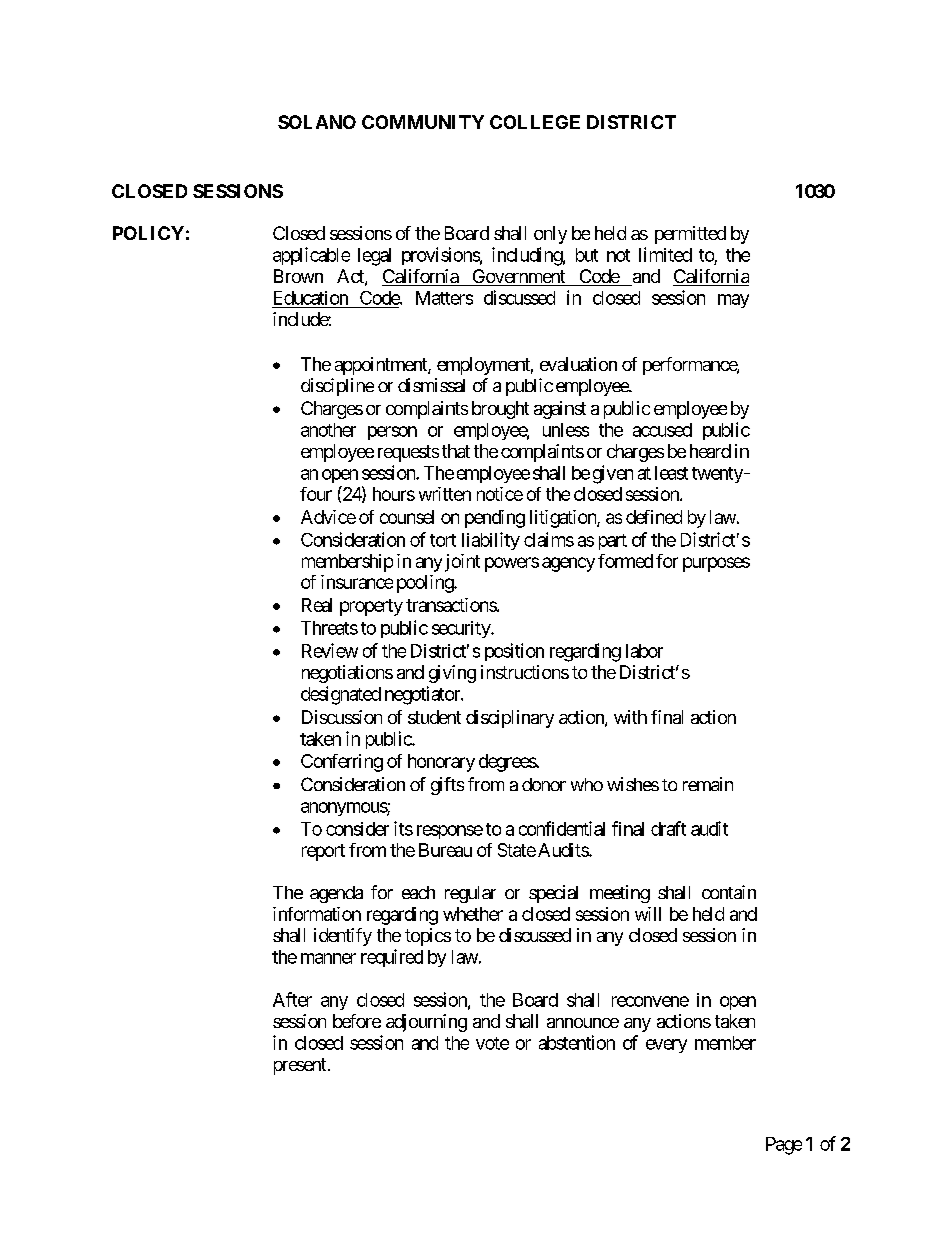  I want to click on dismissal, so click(431, 385).
